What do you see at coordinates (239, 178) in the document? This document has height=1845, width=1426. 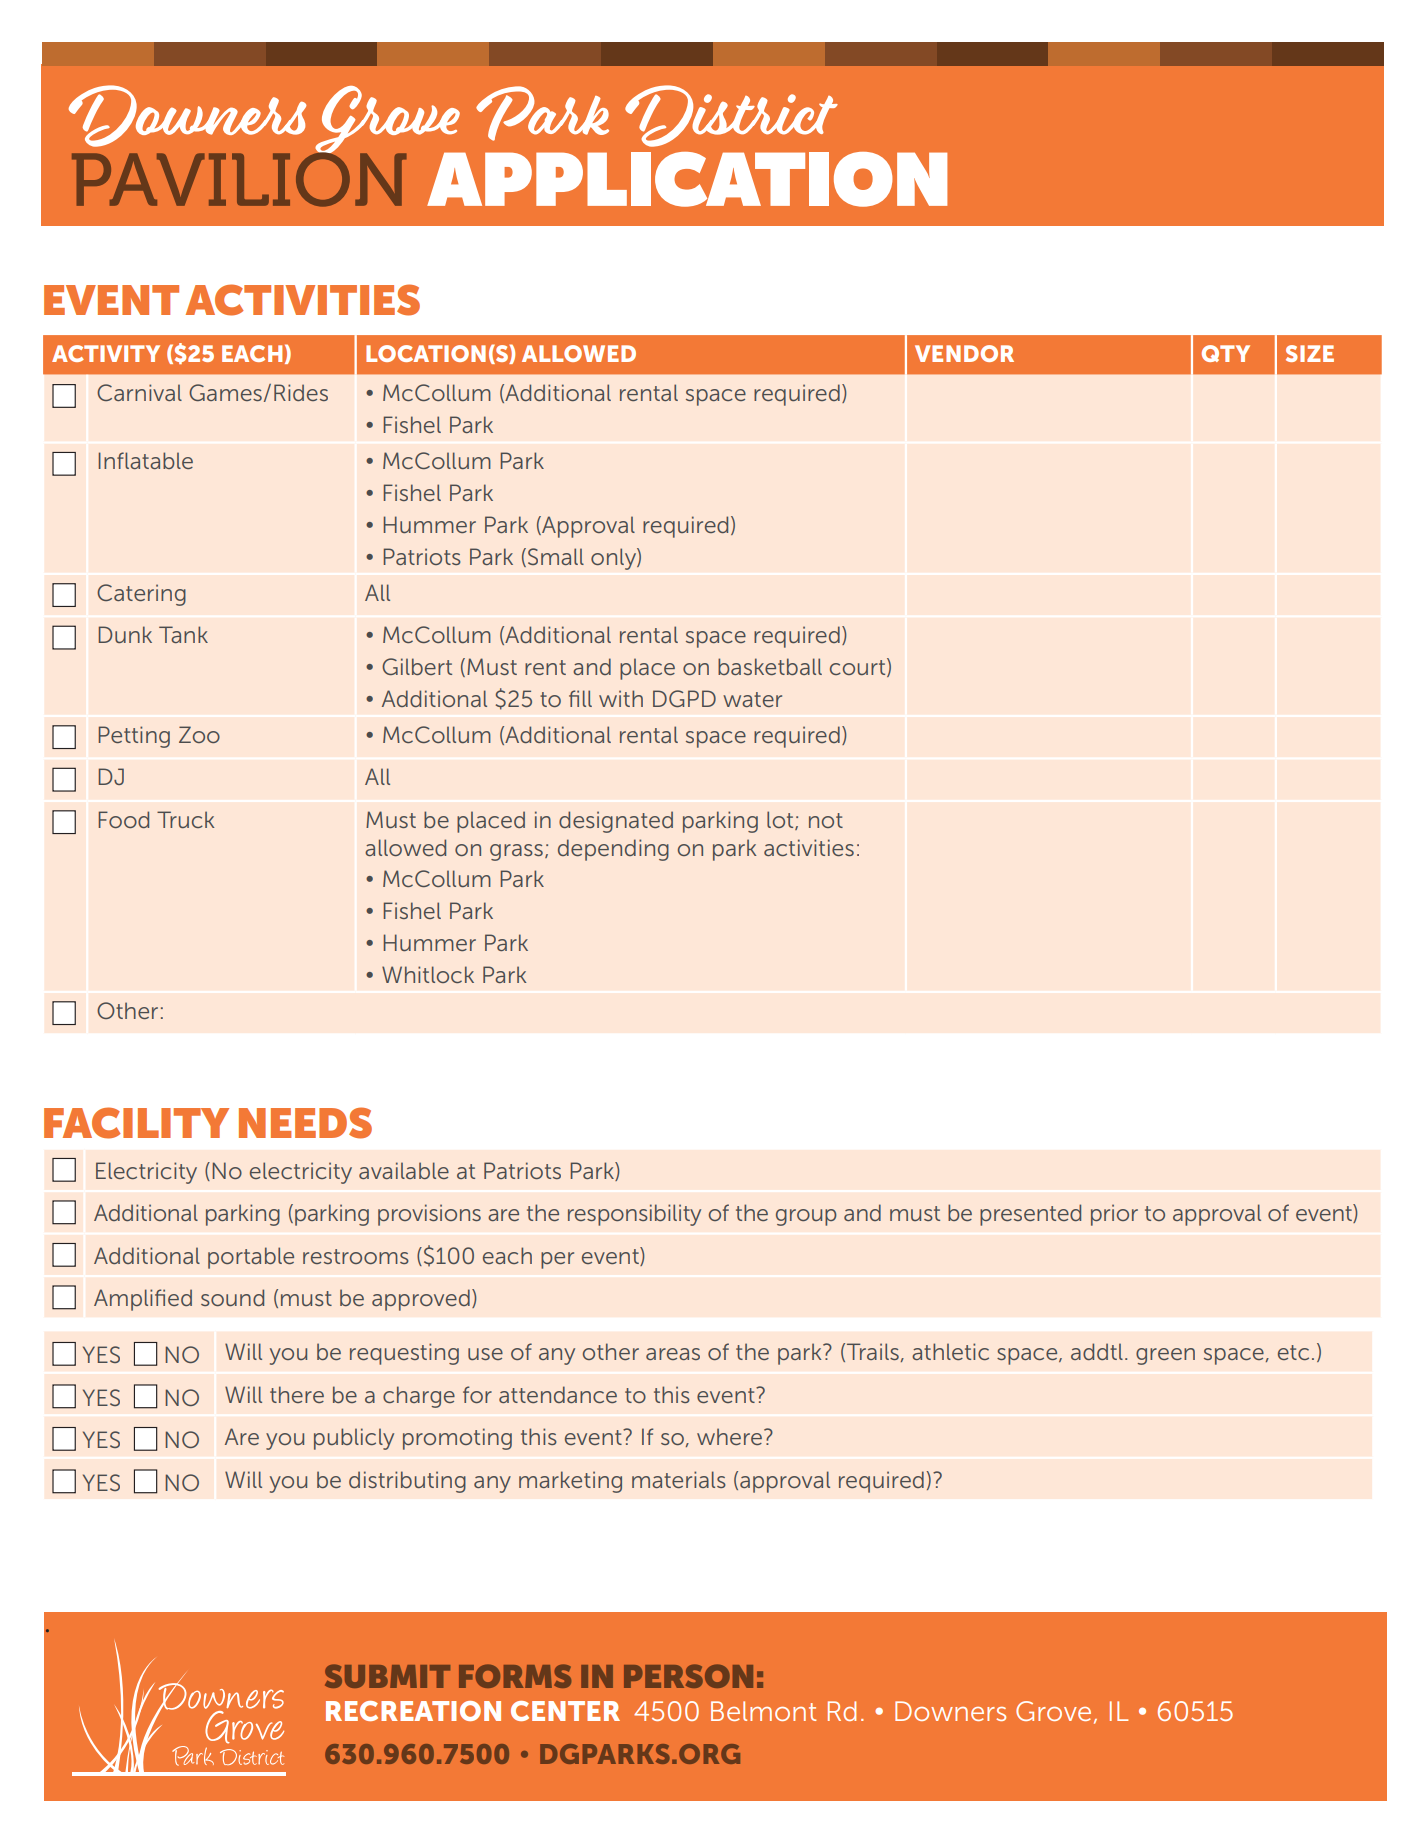 I see `PAVILION` at bounding box center [239, 178].
